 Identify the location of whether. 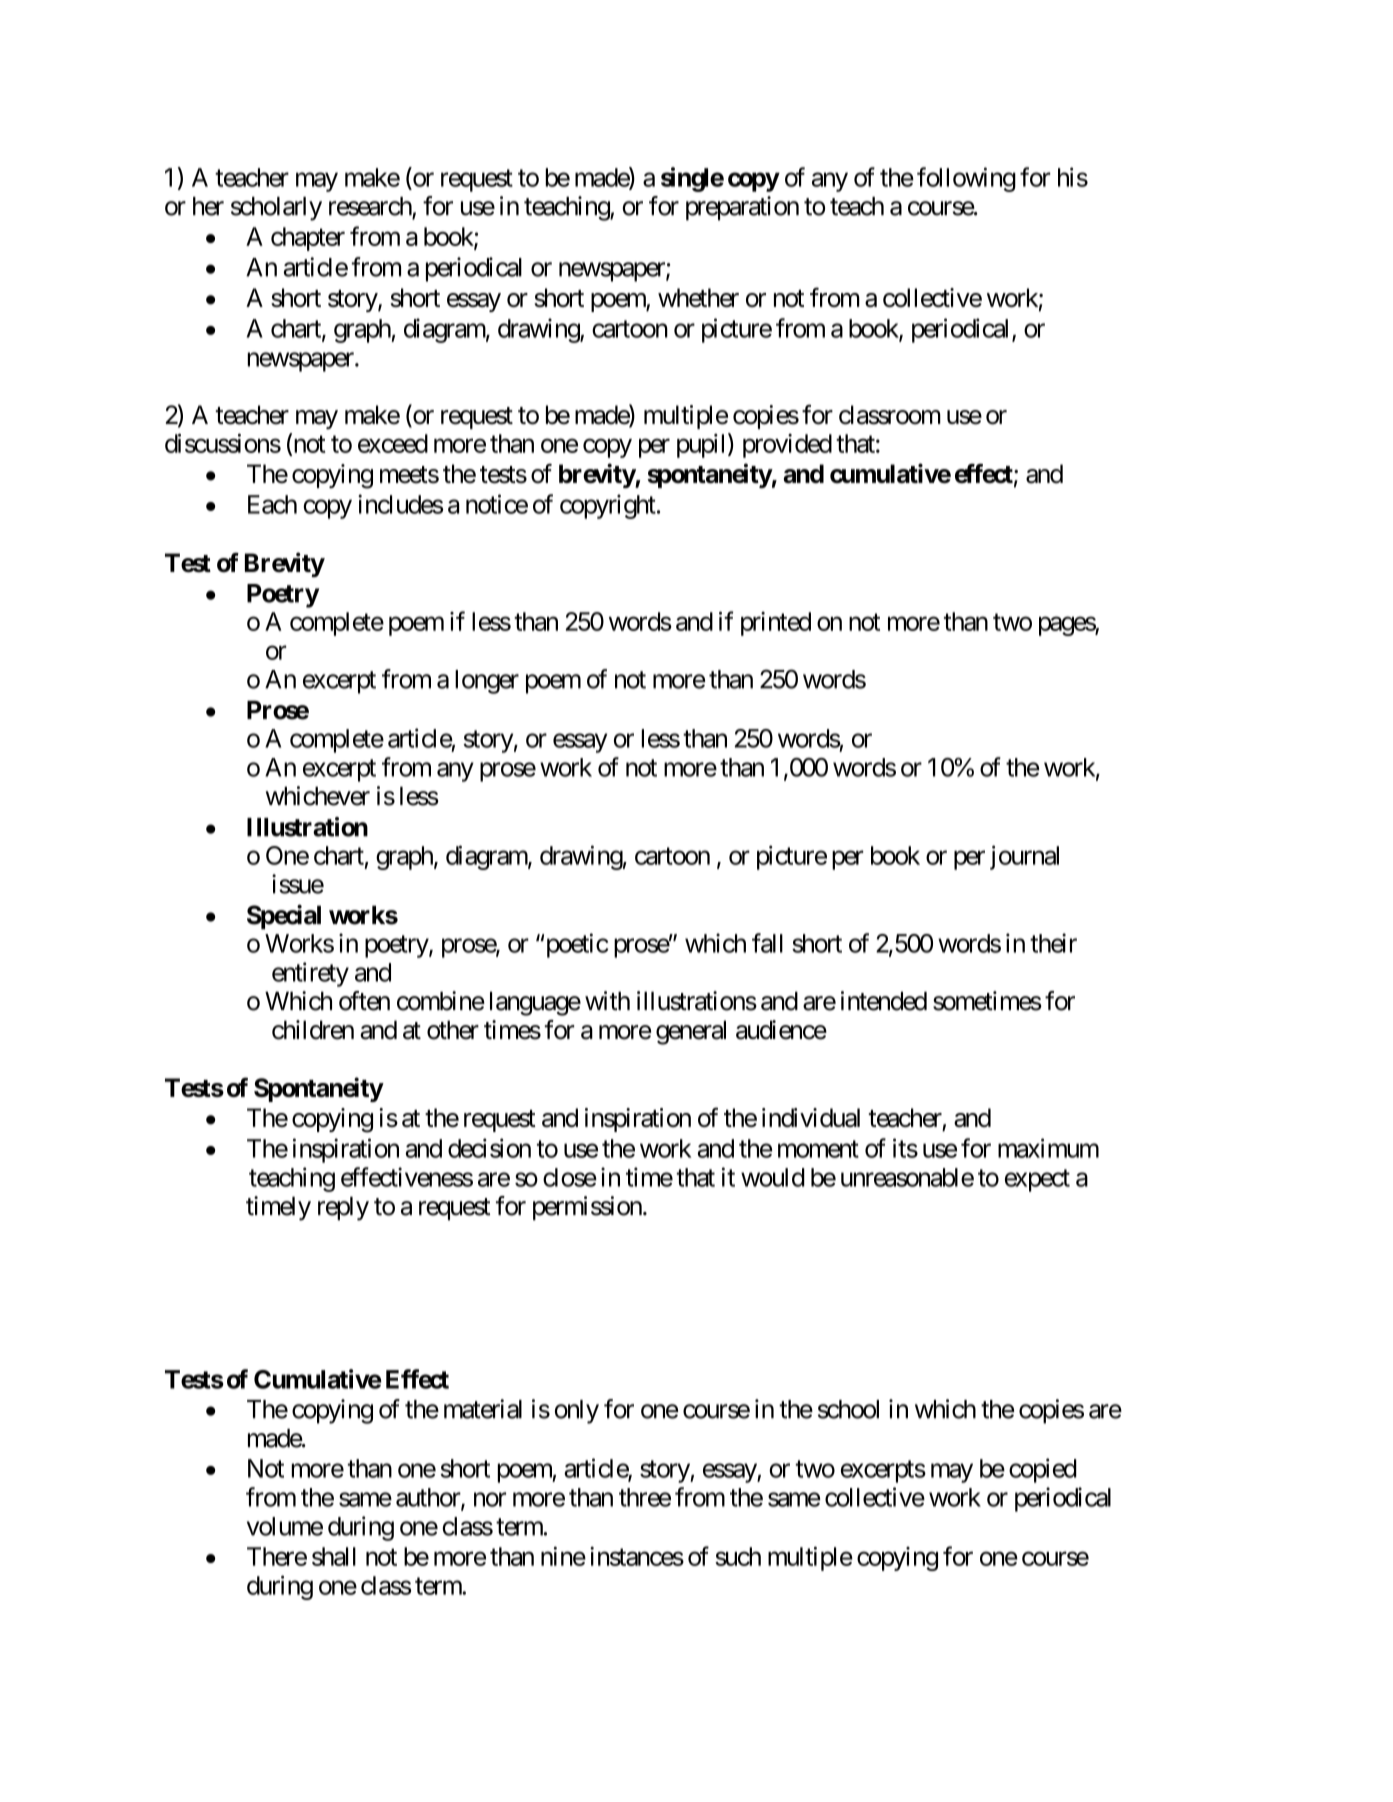
(698, 297).
